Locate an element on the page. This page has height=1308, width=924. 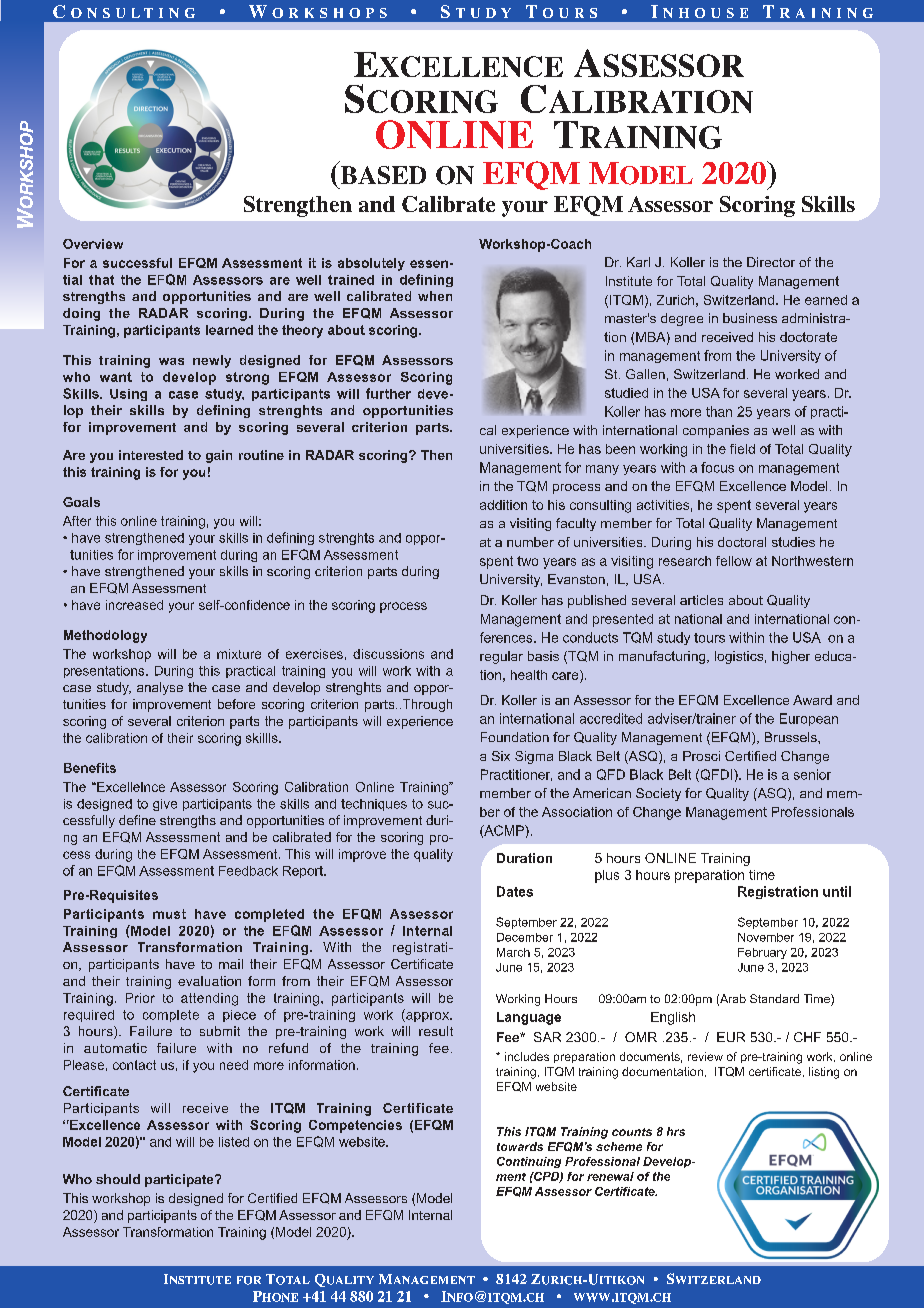
interested is located at coordinates (151, 455).
